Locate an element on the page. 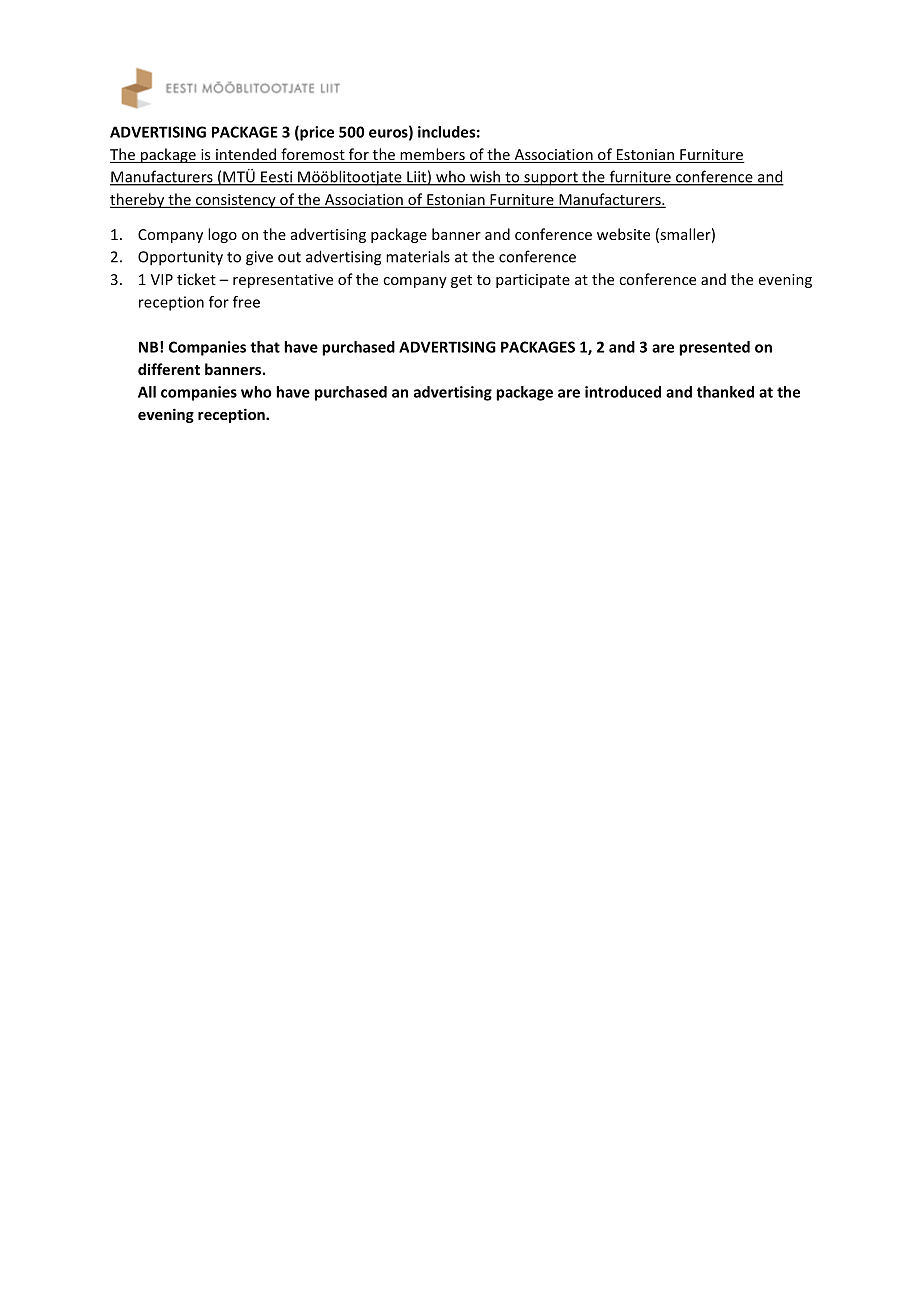  members is located at coordinates (432, 155).
